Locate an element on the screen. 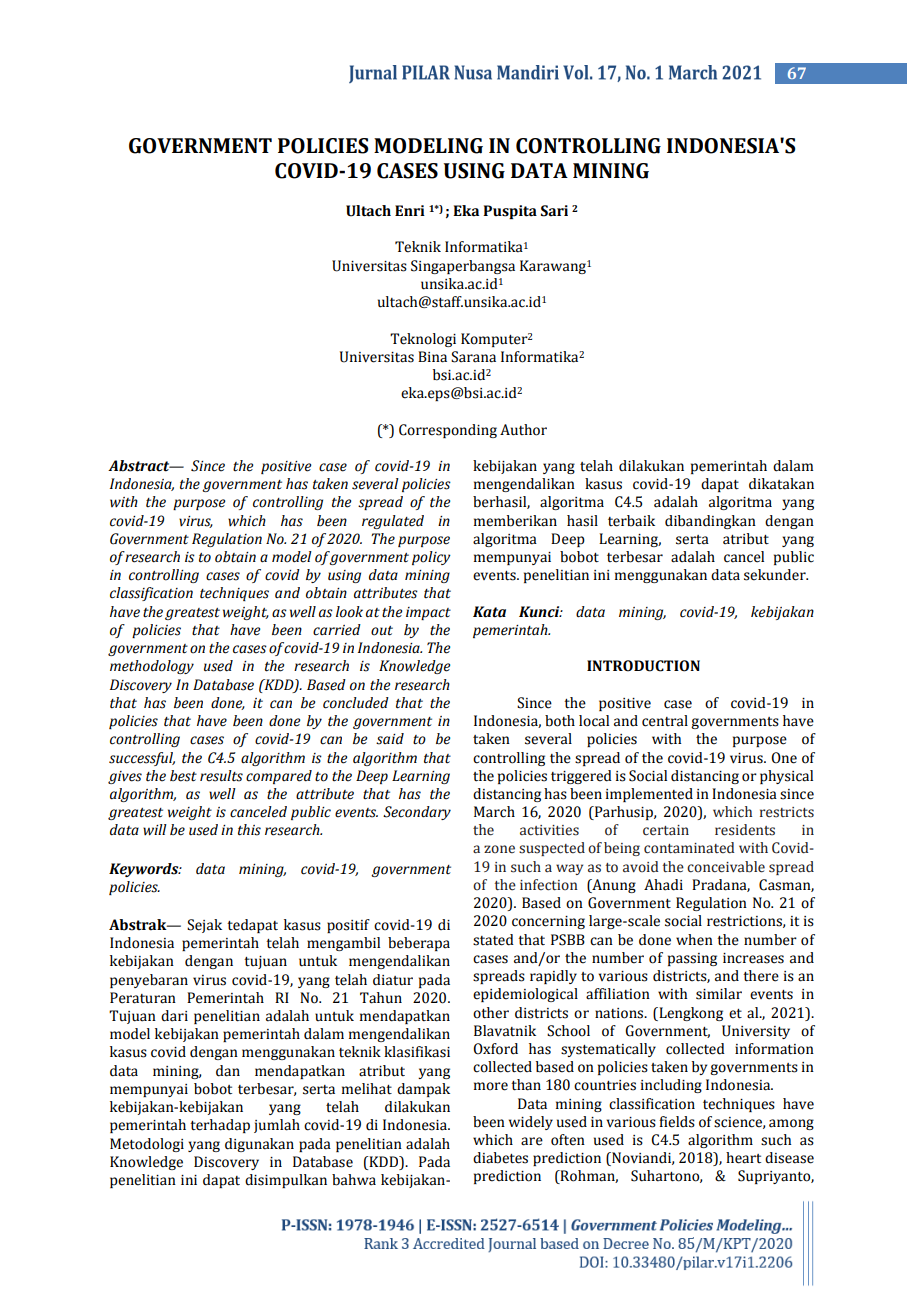 The height and width of the screenshot is (1308, 924). Bina is located at coordinates (432, 357).
